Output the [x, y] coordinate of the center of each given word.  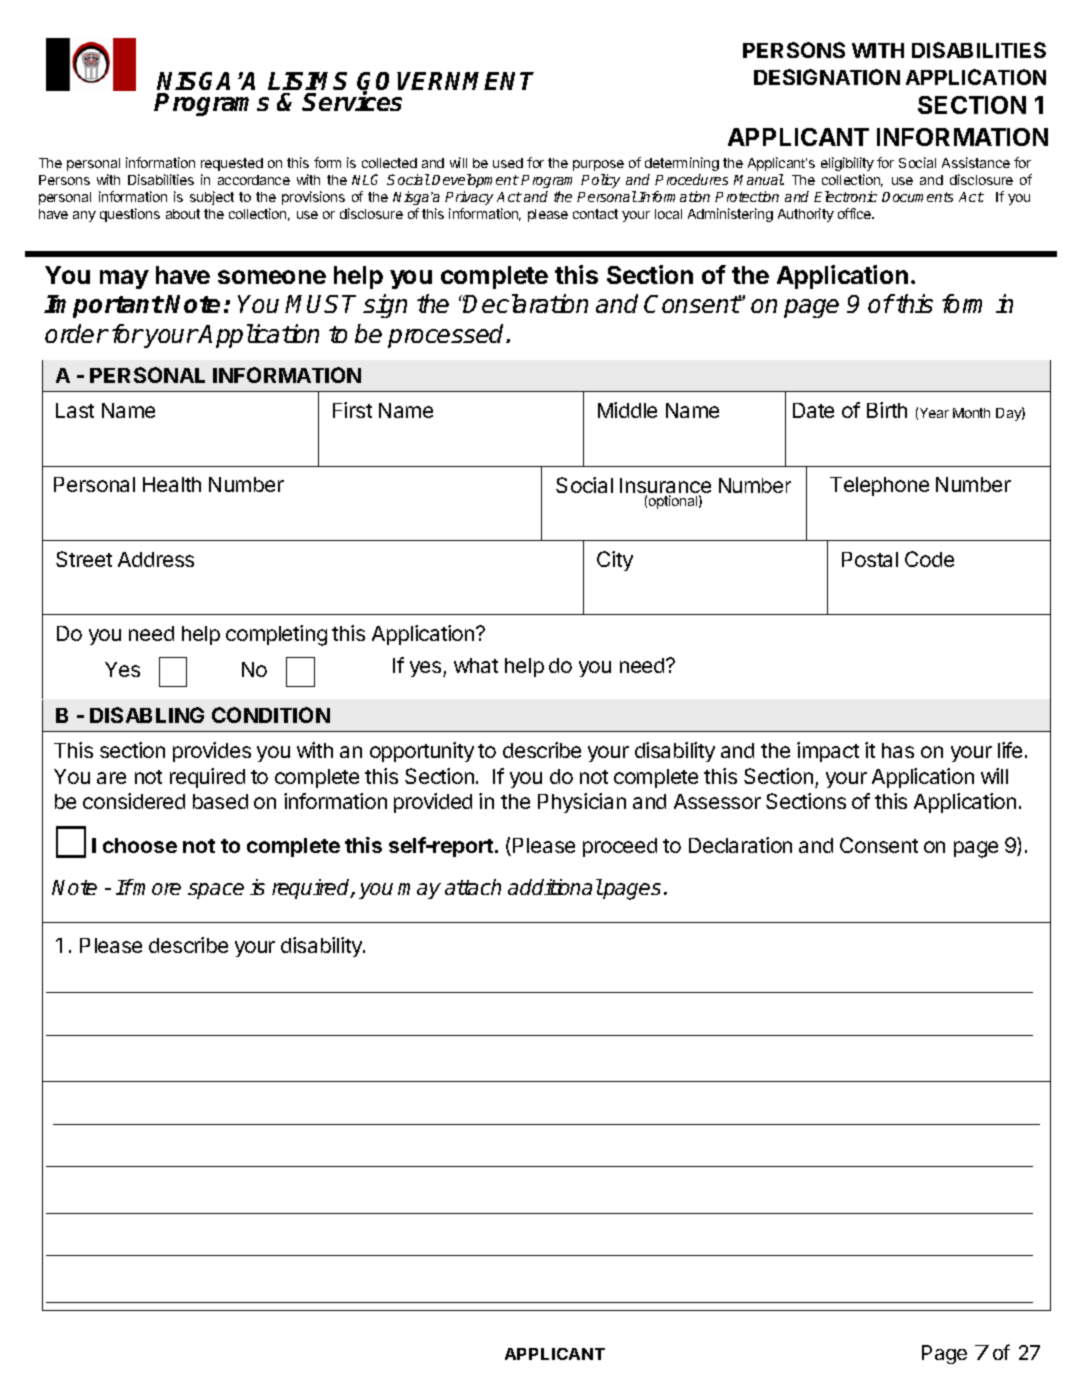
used [508, 163]
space [216, 891]
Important [103, 306]
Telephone [879, 486]
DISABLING [147, 715]
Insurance [665, 487]
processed [447, 336]
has [898, 750]
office [855, 213]
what [476, 665]
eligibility [847, 164]
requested [232, 164]
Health [172, 484]
